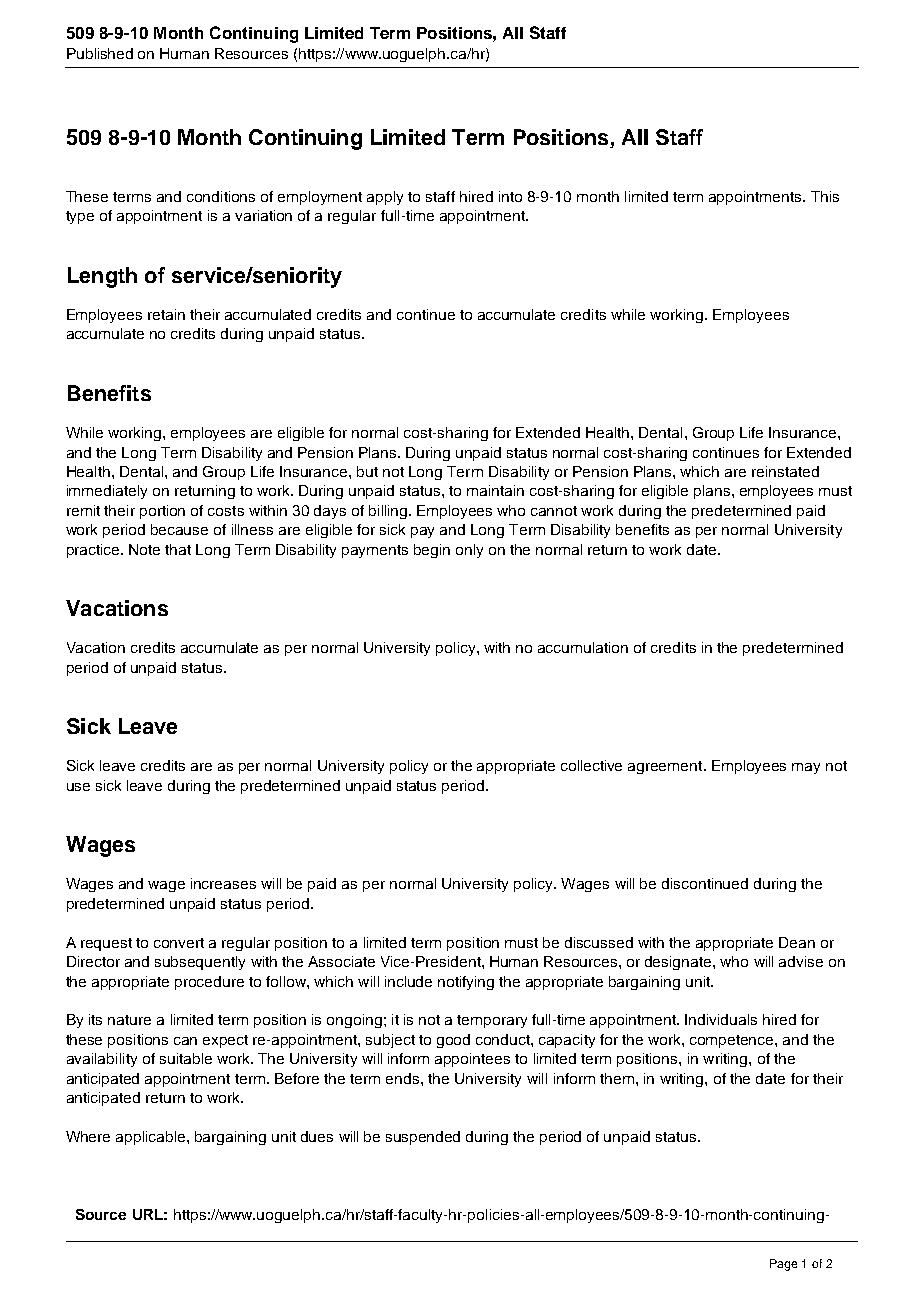 This screenshot has height=1308, width=924. What do you see at coordinates (423, 1138) in the screenshot?
I see `suspended` at bounding box center [423, 1138].
